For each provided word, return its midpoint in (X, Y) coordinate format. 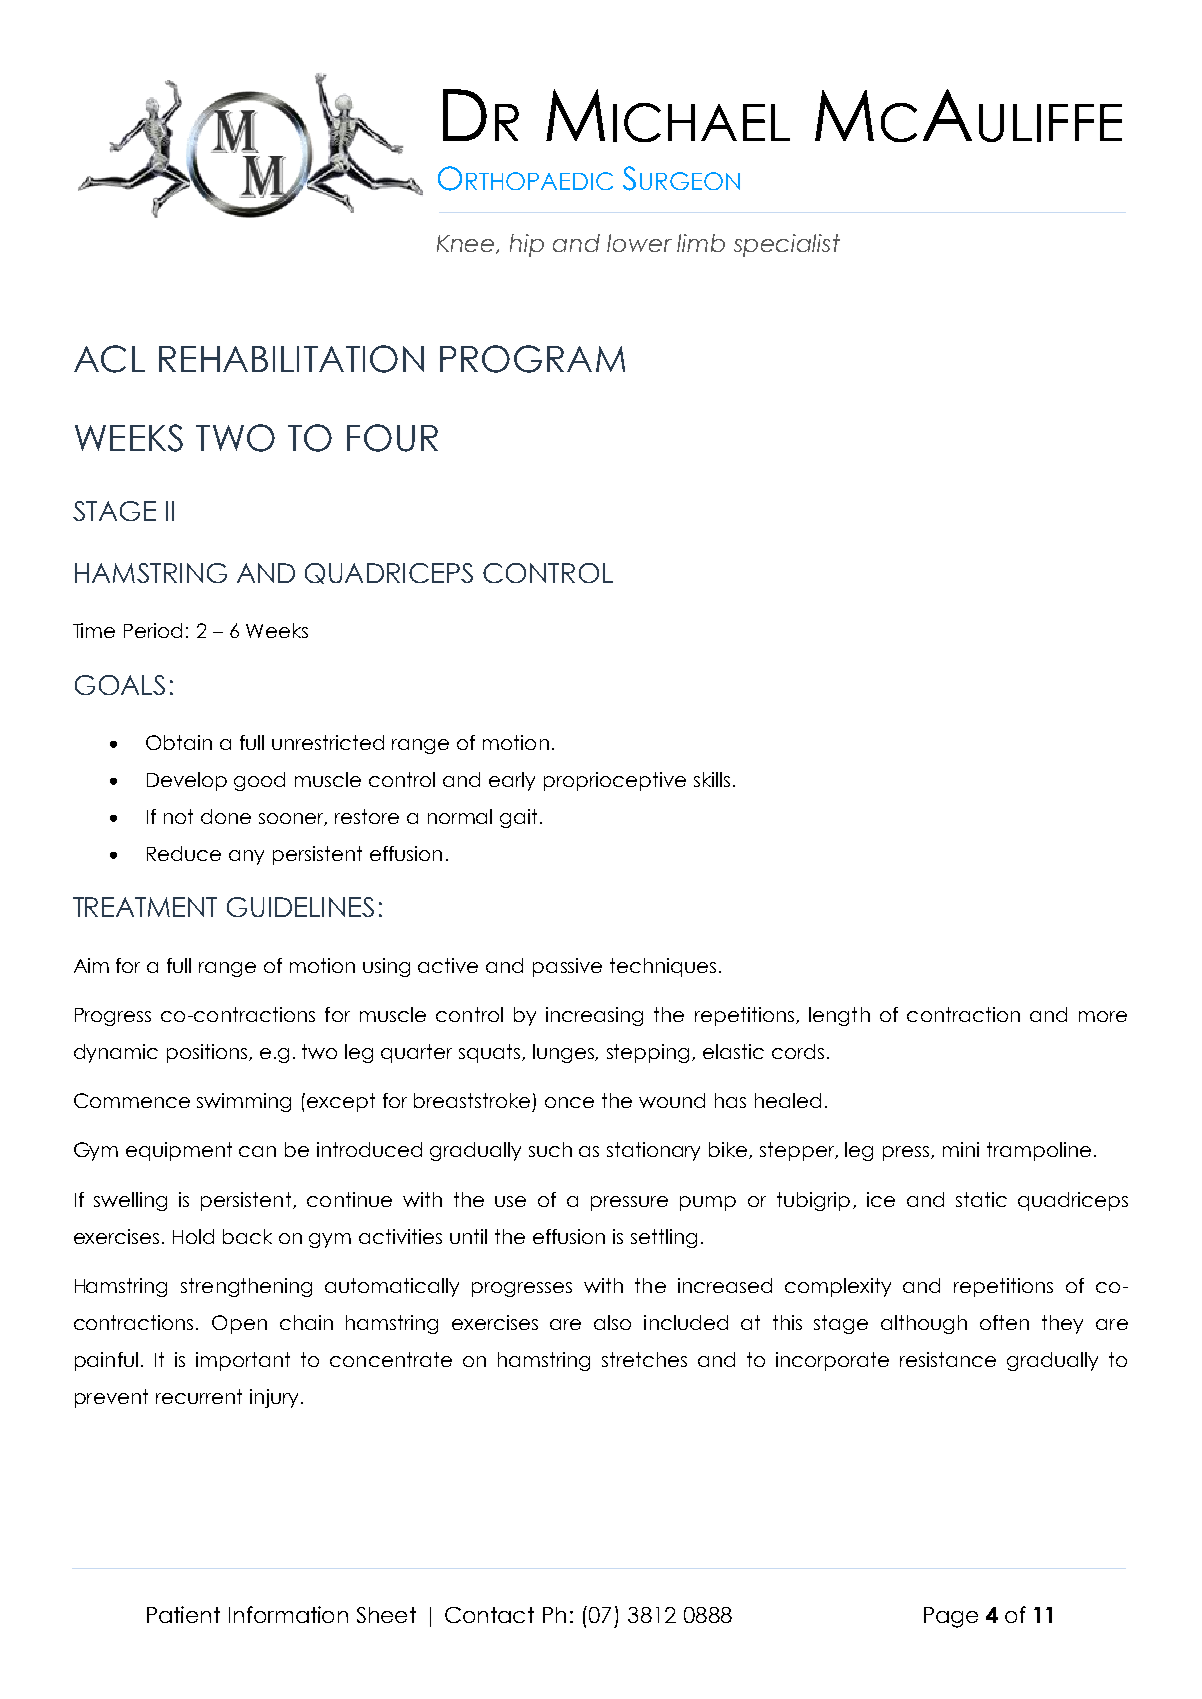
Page (951, 1617)
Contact (489, 1615)
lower (639, 243)
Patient (183, 1614)
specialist (787, 245)
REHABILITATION (291, 359)
